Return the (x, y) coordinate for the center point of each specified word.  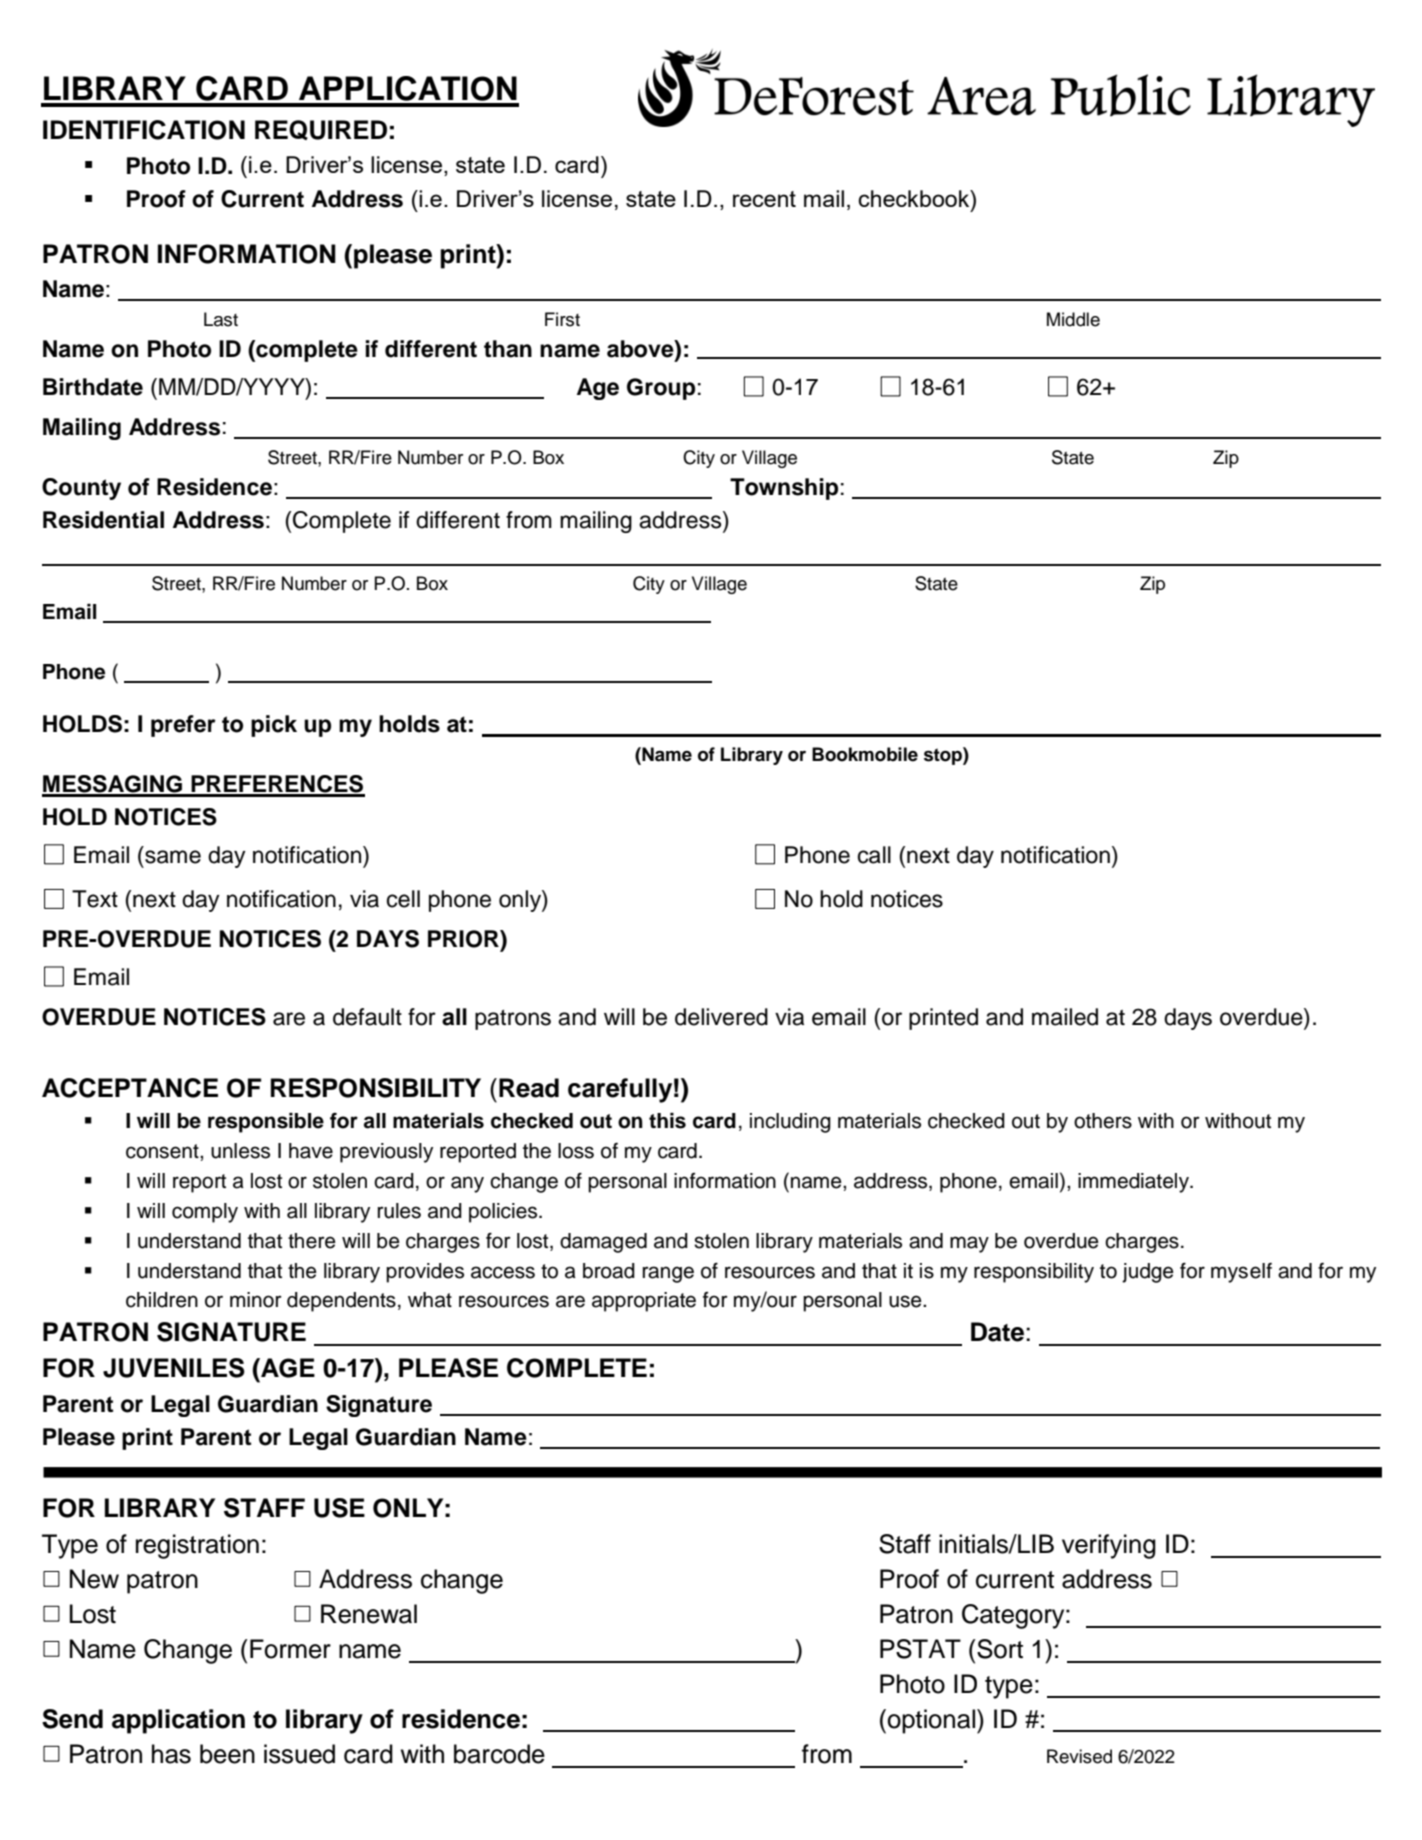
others (1103, 1121)
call (874, 855)
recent (764, 199)
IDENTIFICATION (144, 130)
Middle (1073, 319)
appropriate (644, 1302)
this (667, 1121)
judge (1148, 1273)
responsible (266, 1123)
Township (784, 489)
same (173, 857)
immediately (1134, 1183)
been (227, 1754)
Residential (103, 520)
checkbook (915, 198)
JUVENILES (174, 1368)
